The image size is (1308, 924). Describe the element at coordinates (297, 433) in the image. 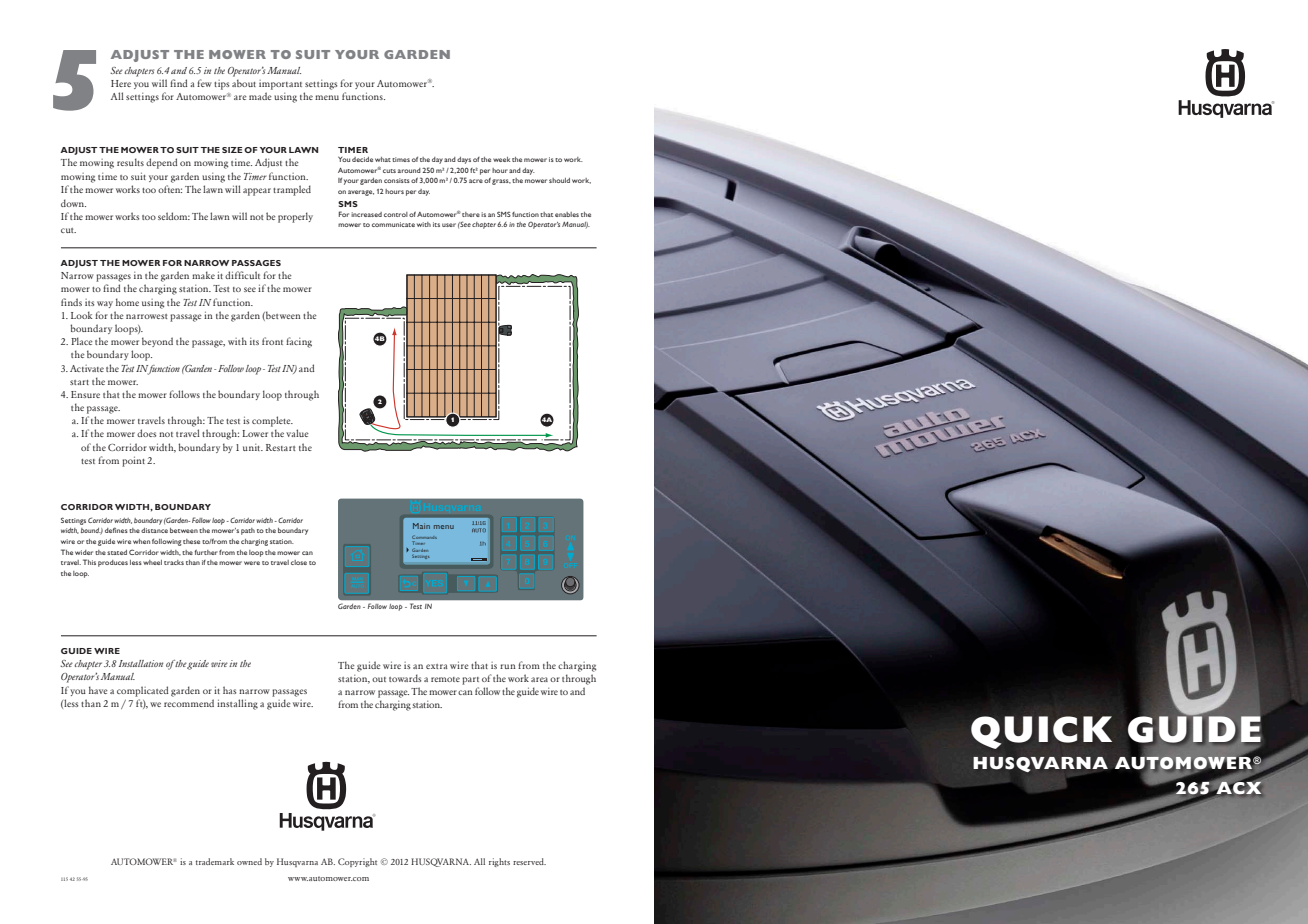

I see `value` at that location.
